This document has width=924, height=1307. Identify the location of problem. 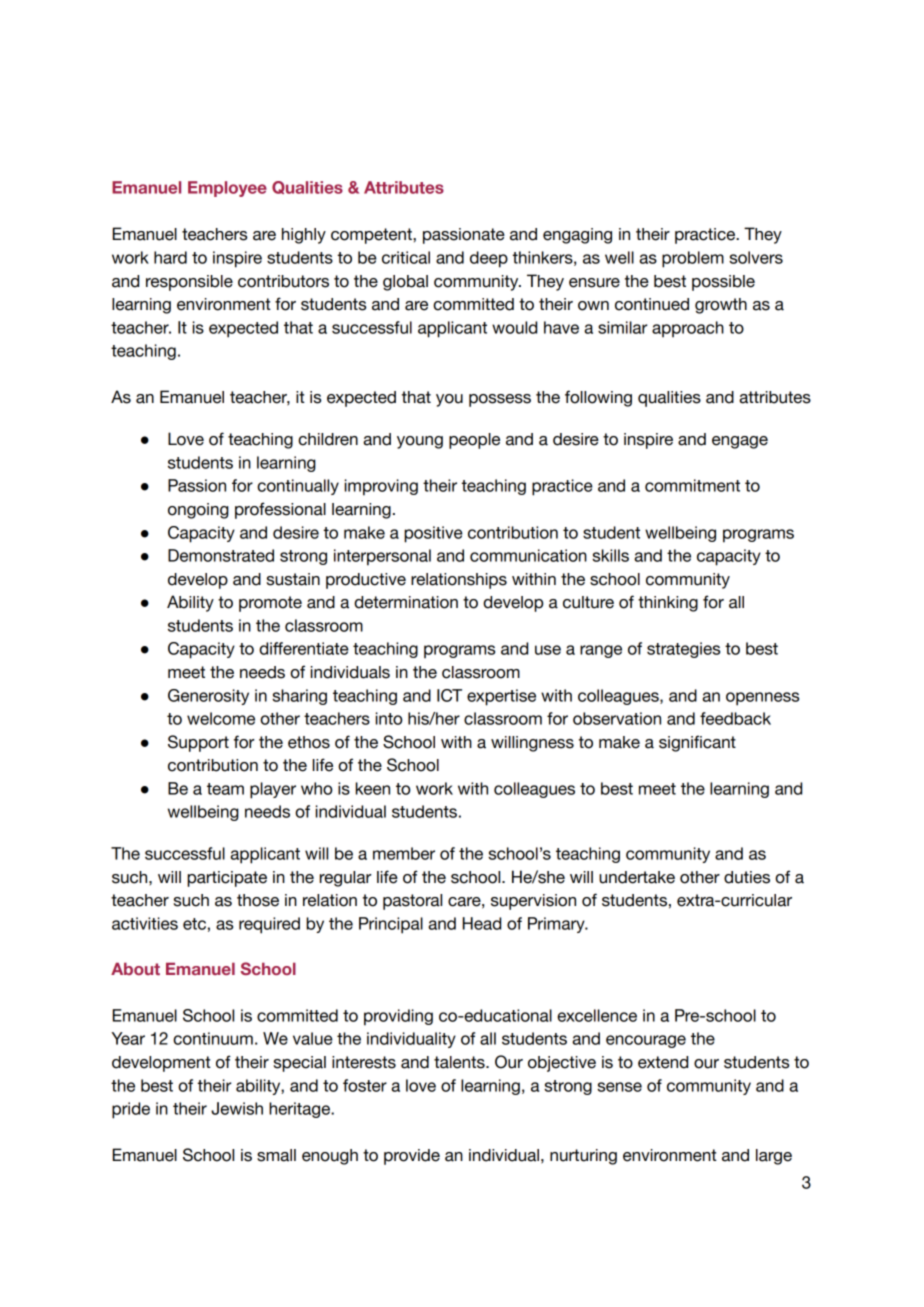
(693, 259).
